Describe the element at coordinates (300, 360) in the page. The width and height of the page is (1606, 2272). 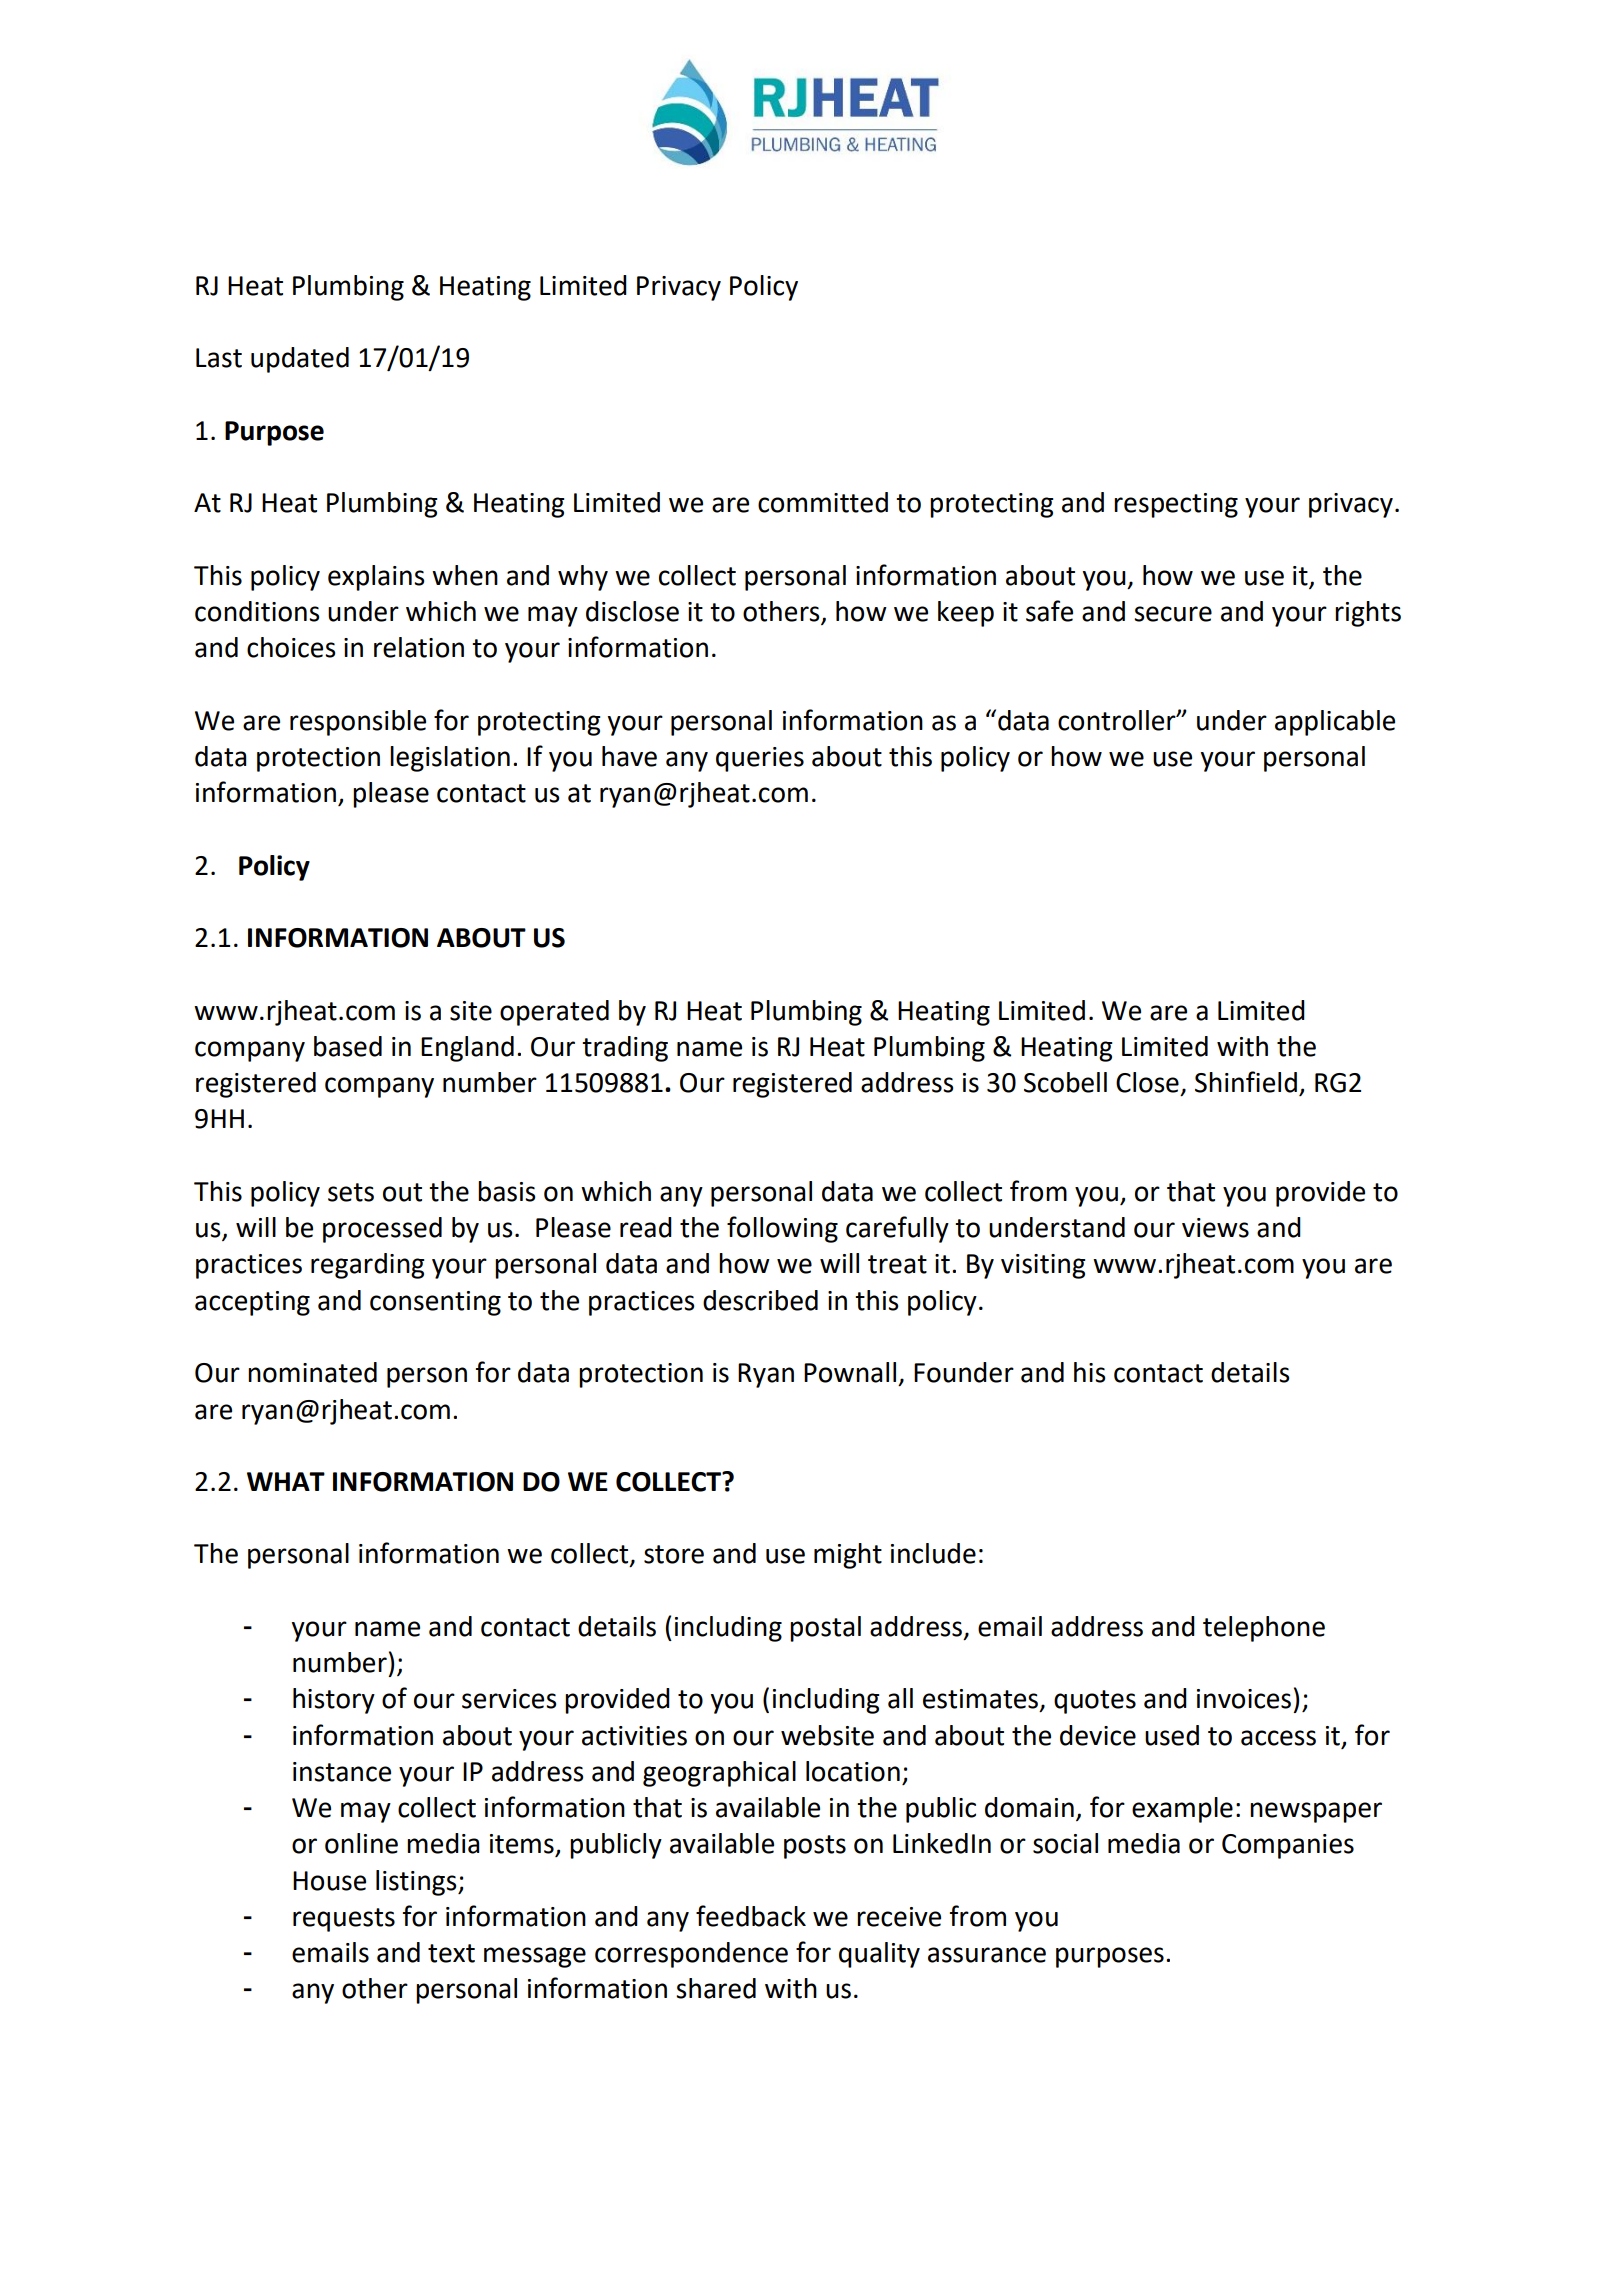
I see `updated` at that location.
